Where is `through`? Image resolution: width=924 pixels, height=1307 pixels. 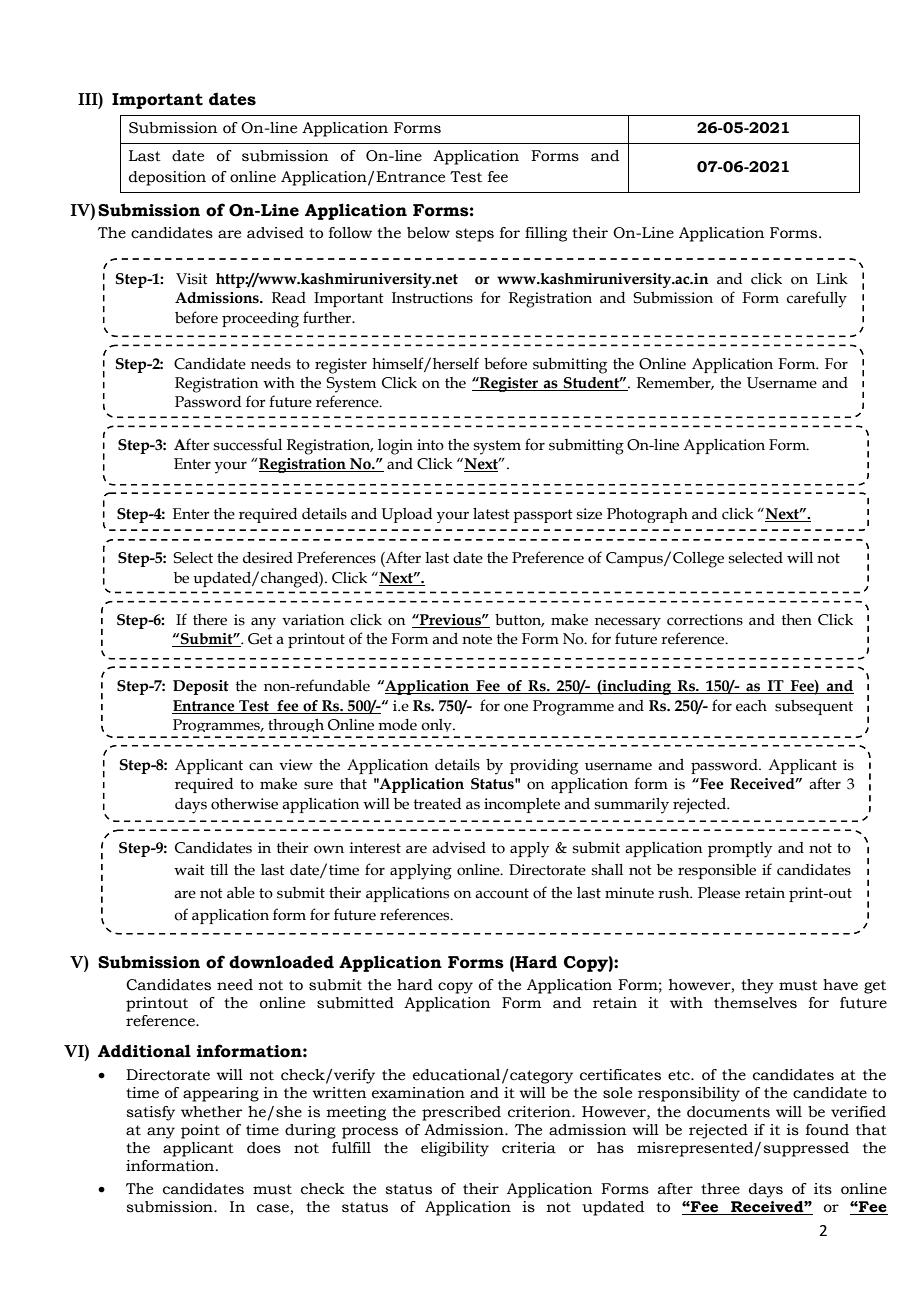 through is located at coordinates (297, 728).
